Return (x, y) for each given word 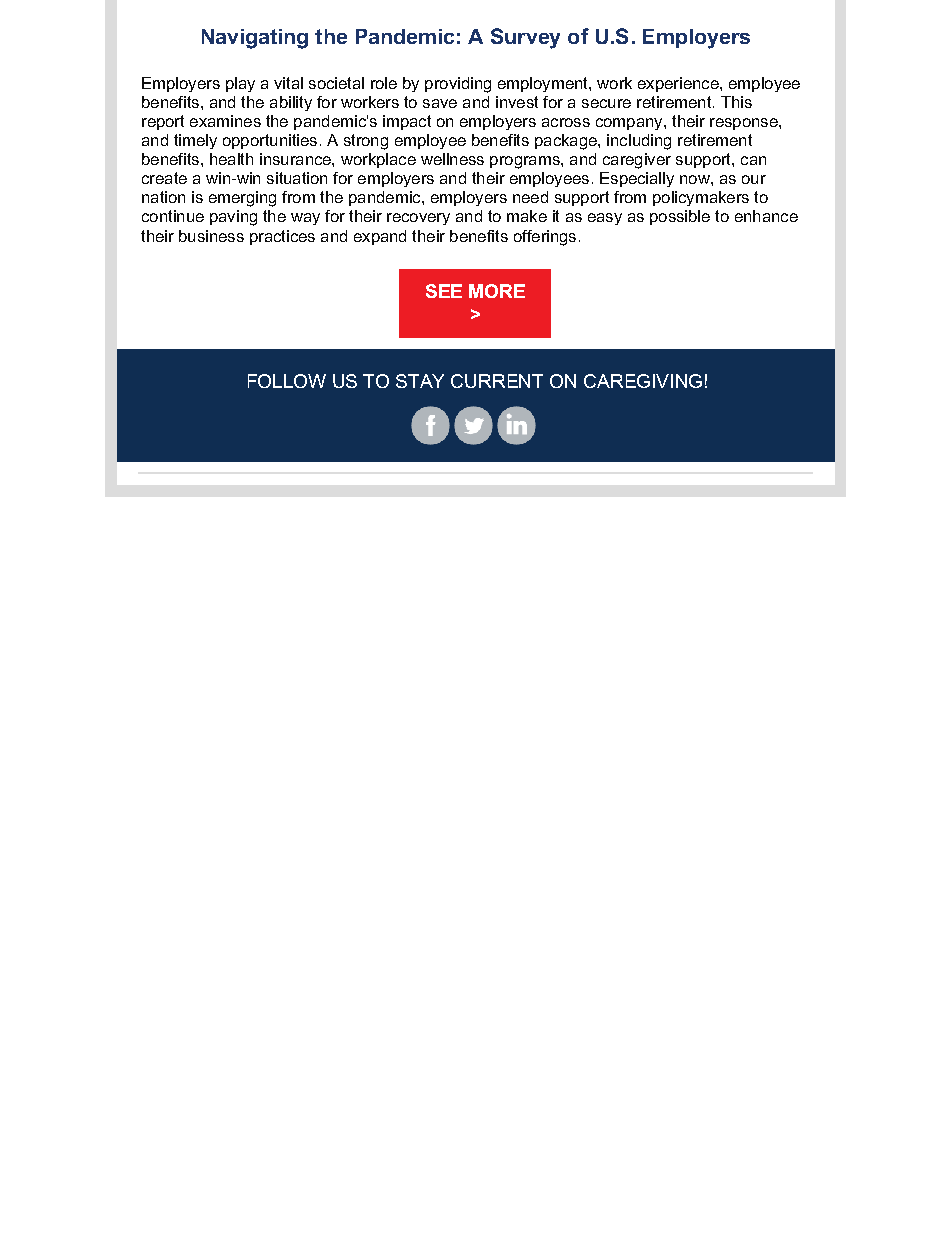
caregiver (637, 161)
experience (679, 84)
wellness (452, 159)
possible (680, 217)
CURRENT (497, 381)
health (231, 159)
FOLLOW (287, 381)
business (211, 236)
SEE (444, 291)
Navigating (255, 39)
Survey (525, 38)
